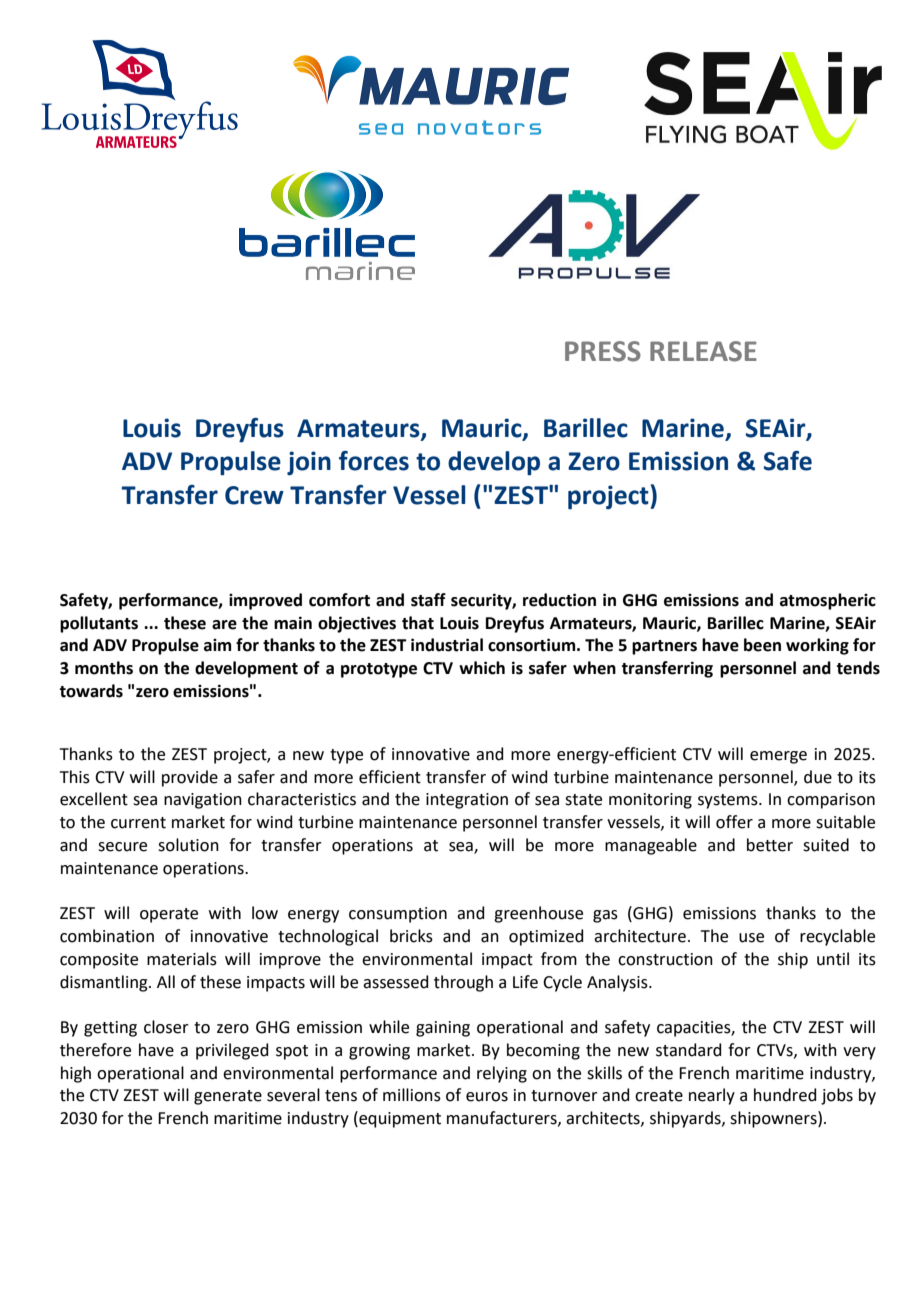  I want to click on join, so click(309, 463).
